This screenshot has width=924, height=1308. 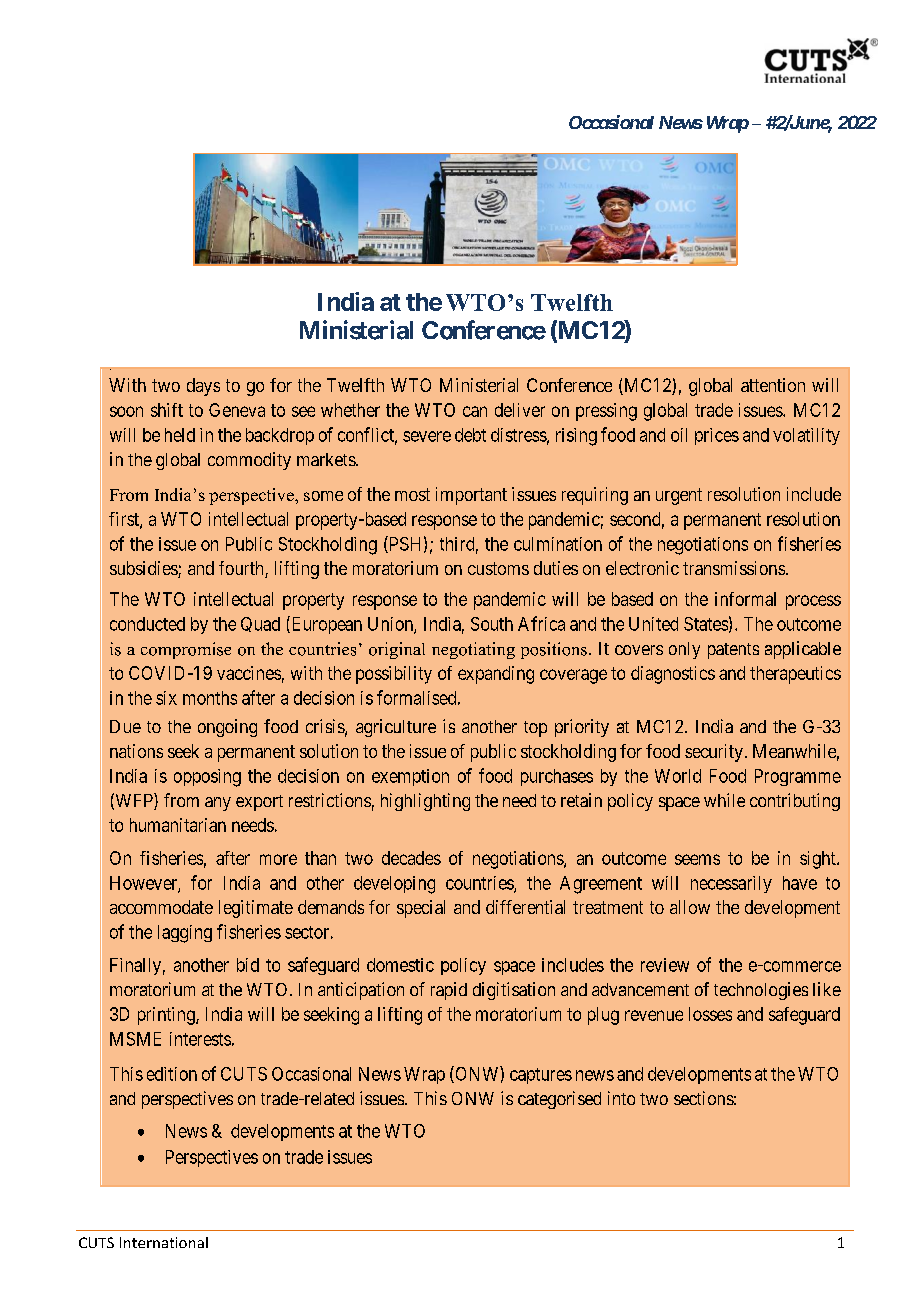 I want to click on expanding, so click(x=496, y=675).
